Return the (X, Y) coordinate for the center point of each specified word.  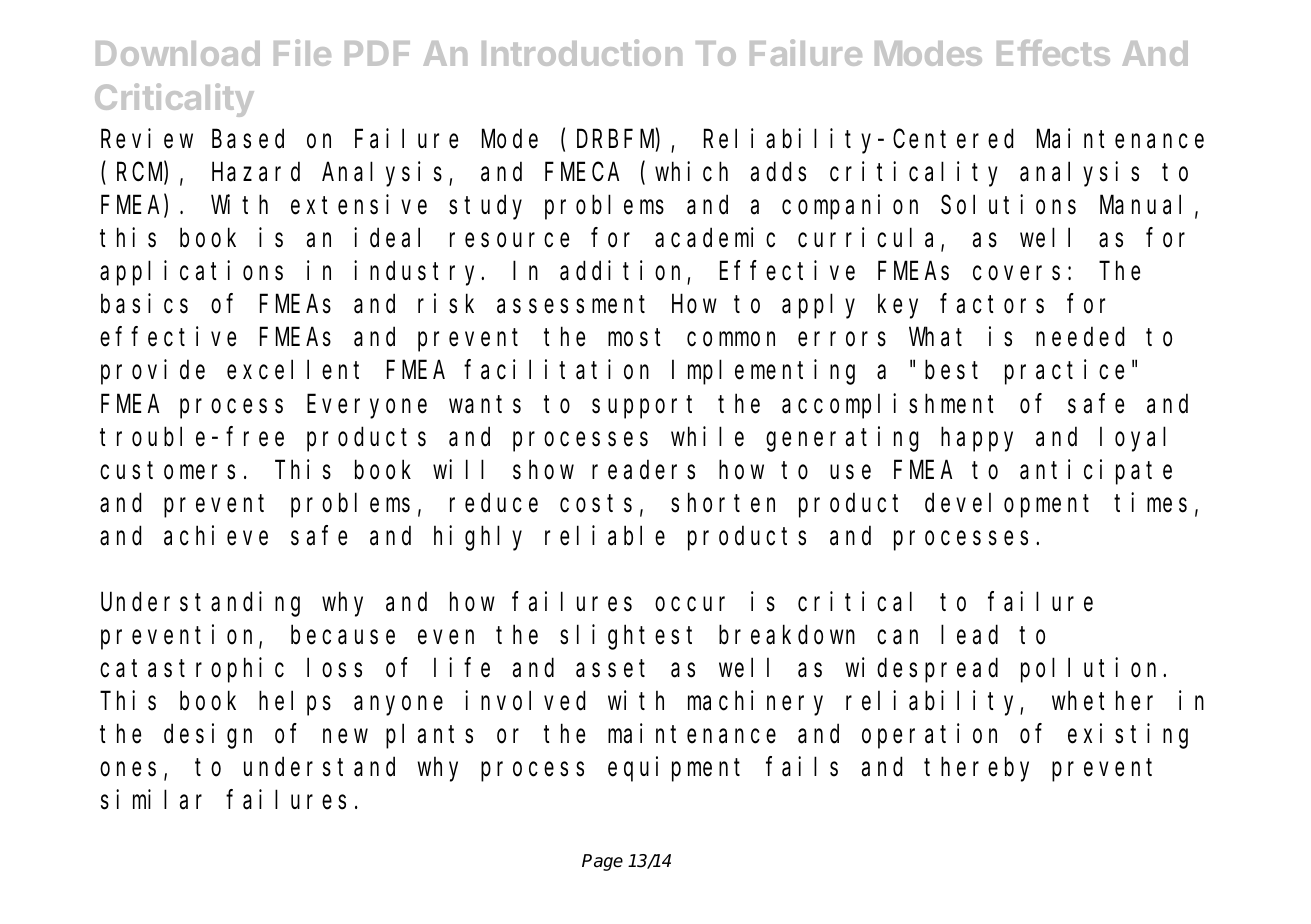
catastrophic (192, 670)
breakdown (787, 635)
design (208, 736)
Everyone (367, 407)
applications (191, 273)
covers (1016, 274)
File (302, 52)
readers (643, 470)
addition (624, 272)
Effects (1053, 53)
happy (977, 439)
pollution (1092, 670)
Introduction (582, 52)
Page (602, 862)
